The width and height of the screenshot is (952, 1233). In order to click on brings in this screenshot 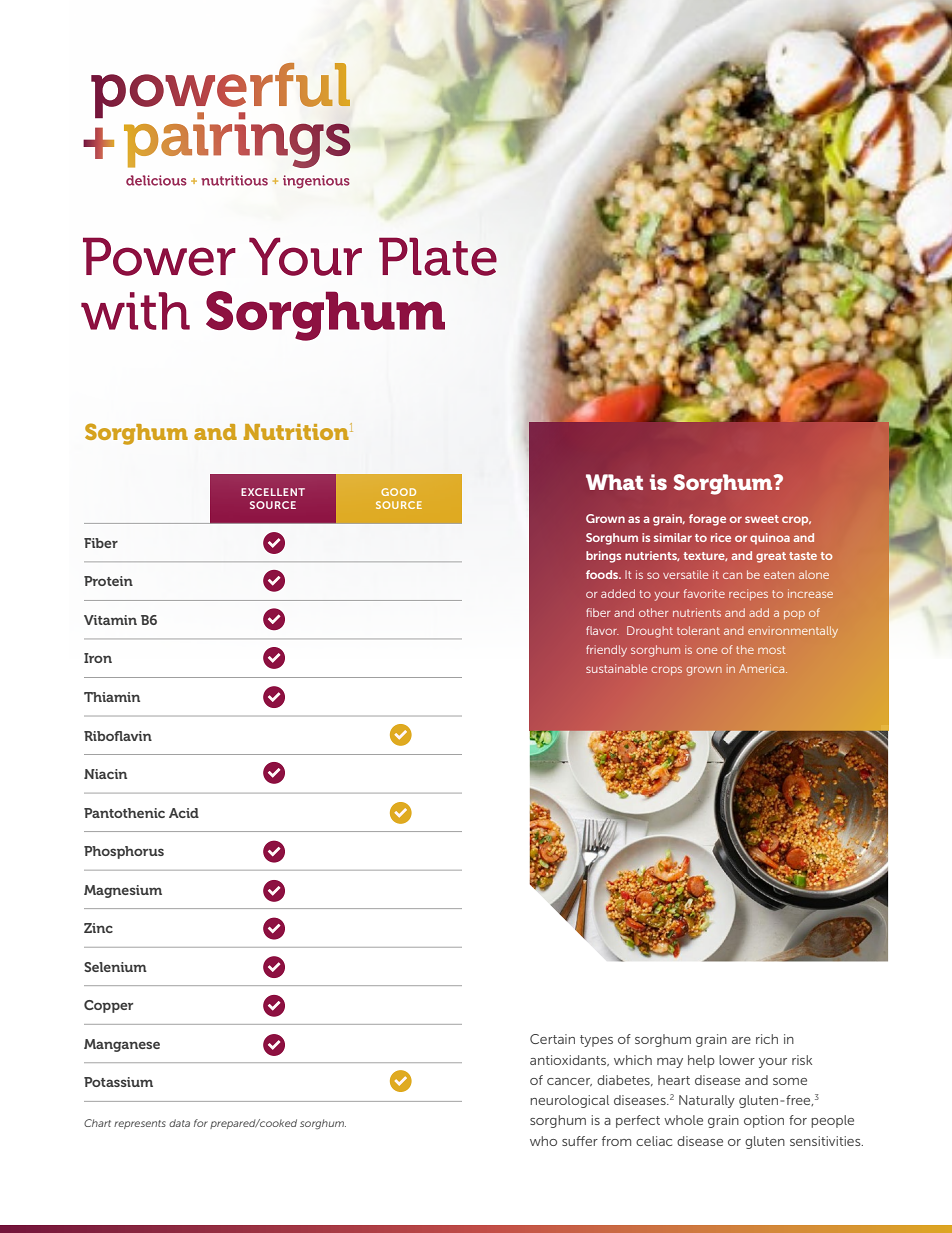, I will do `click(603, 557)`.
